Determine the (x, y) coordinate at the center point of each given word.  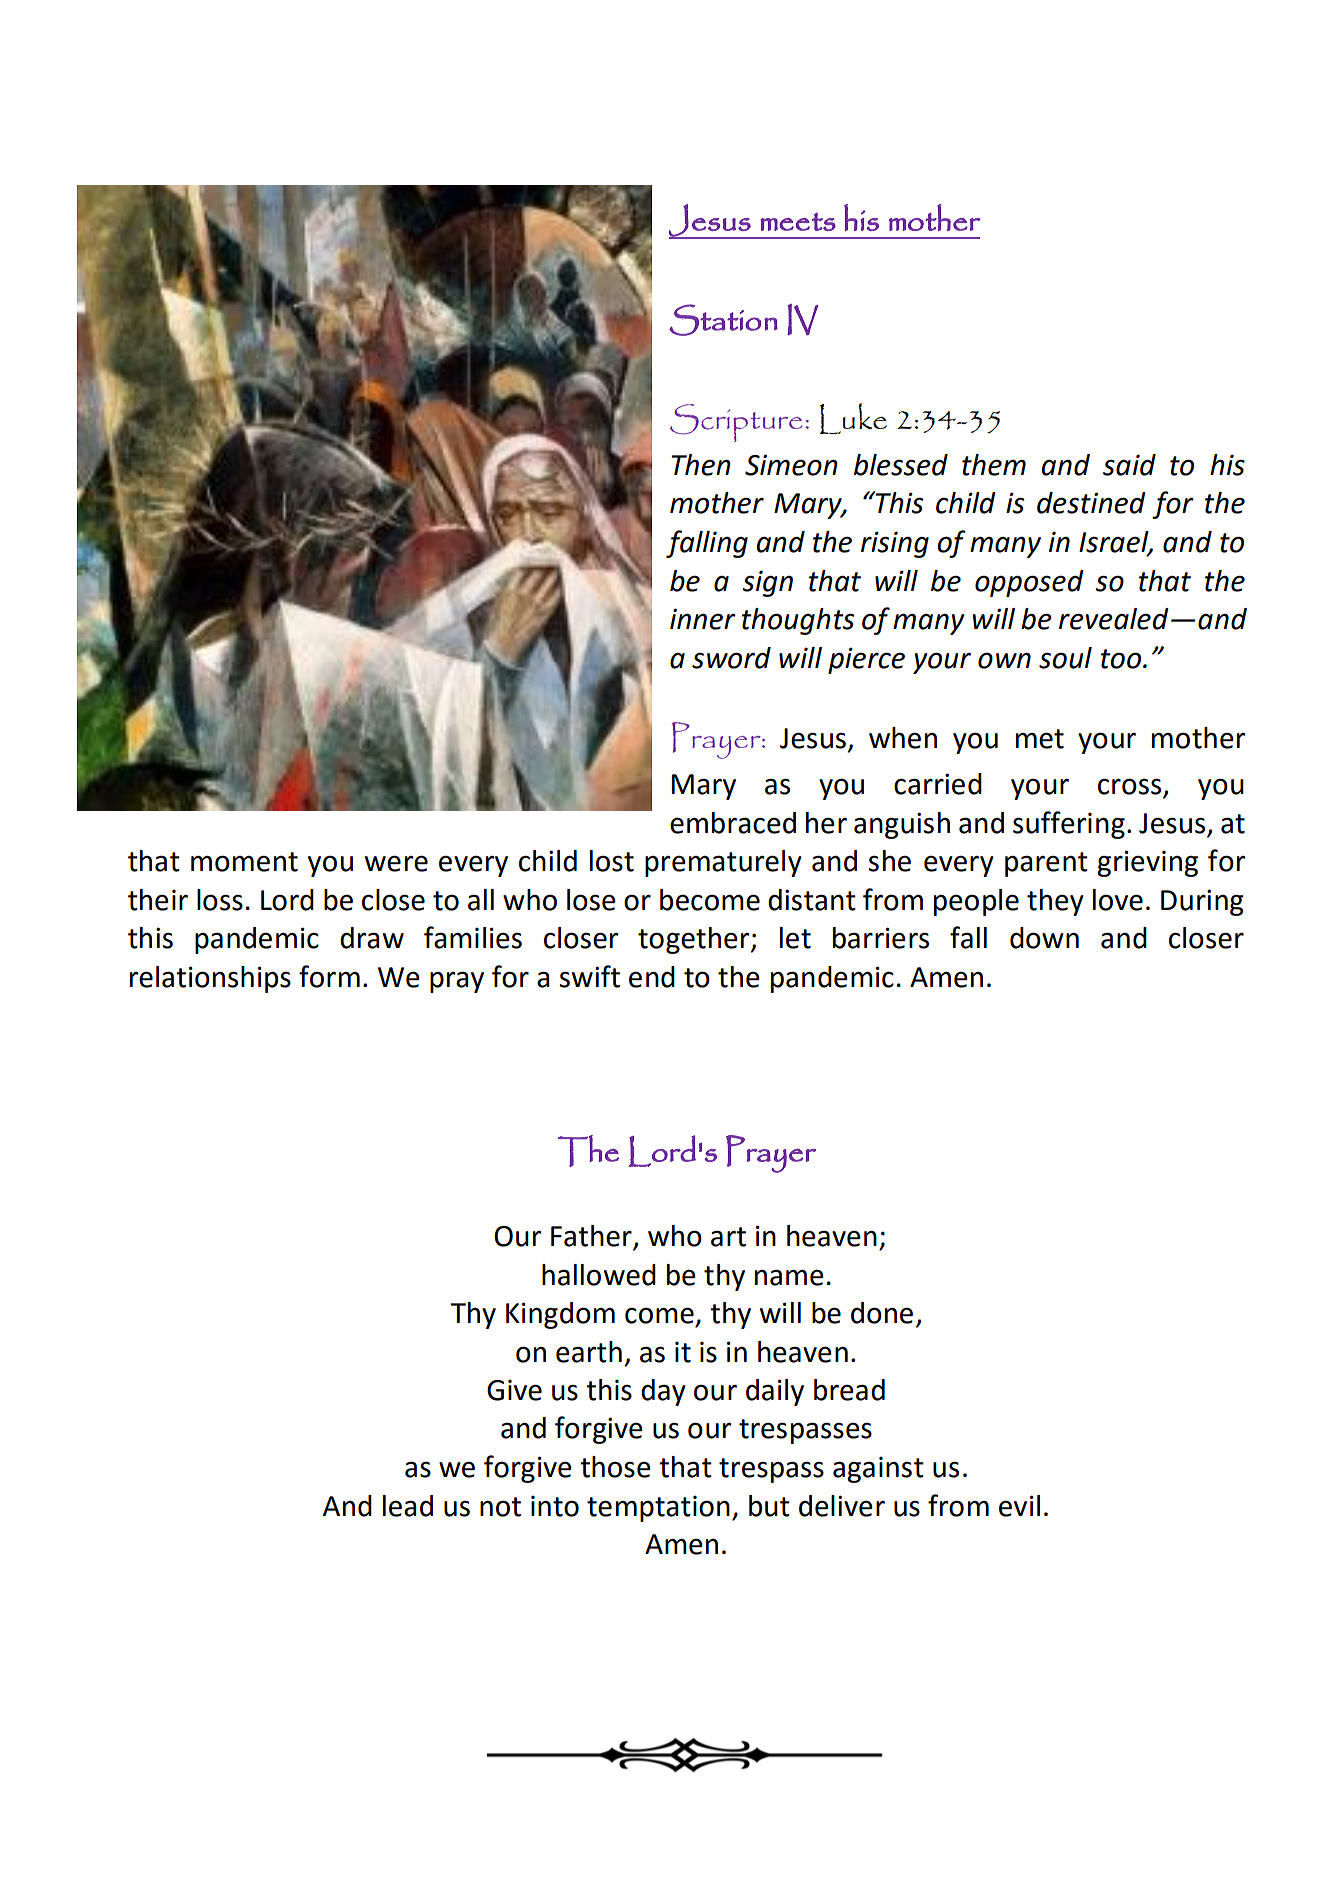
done (882, 1313)
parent (1046, 864)
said (1129, 465)
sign (767, 583)
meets (798, 222)
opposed (1029, 583)
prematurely (723, 863)
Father (591, 1236)
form (329, 976)
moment (244, 862)
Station (723, 320)
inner (703, 619)
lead (408, 1506)
